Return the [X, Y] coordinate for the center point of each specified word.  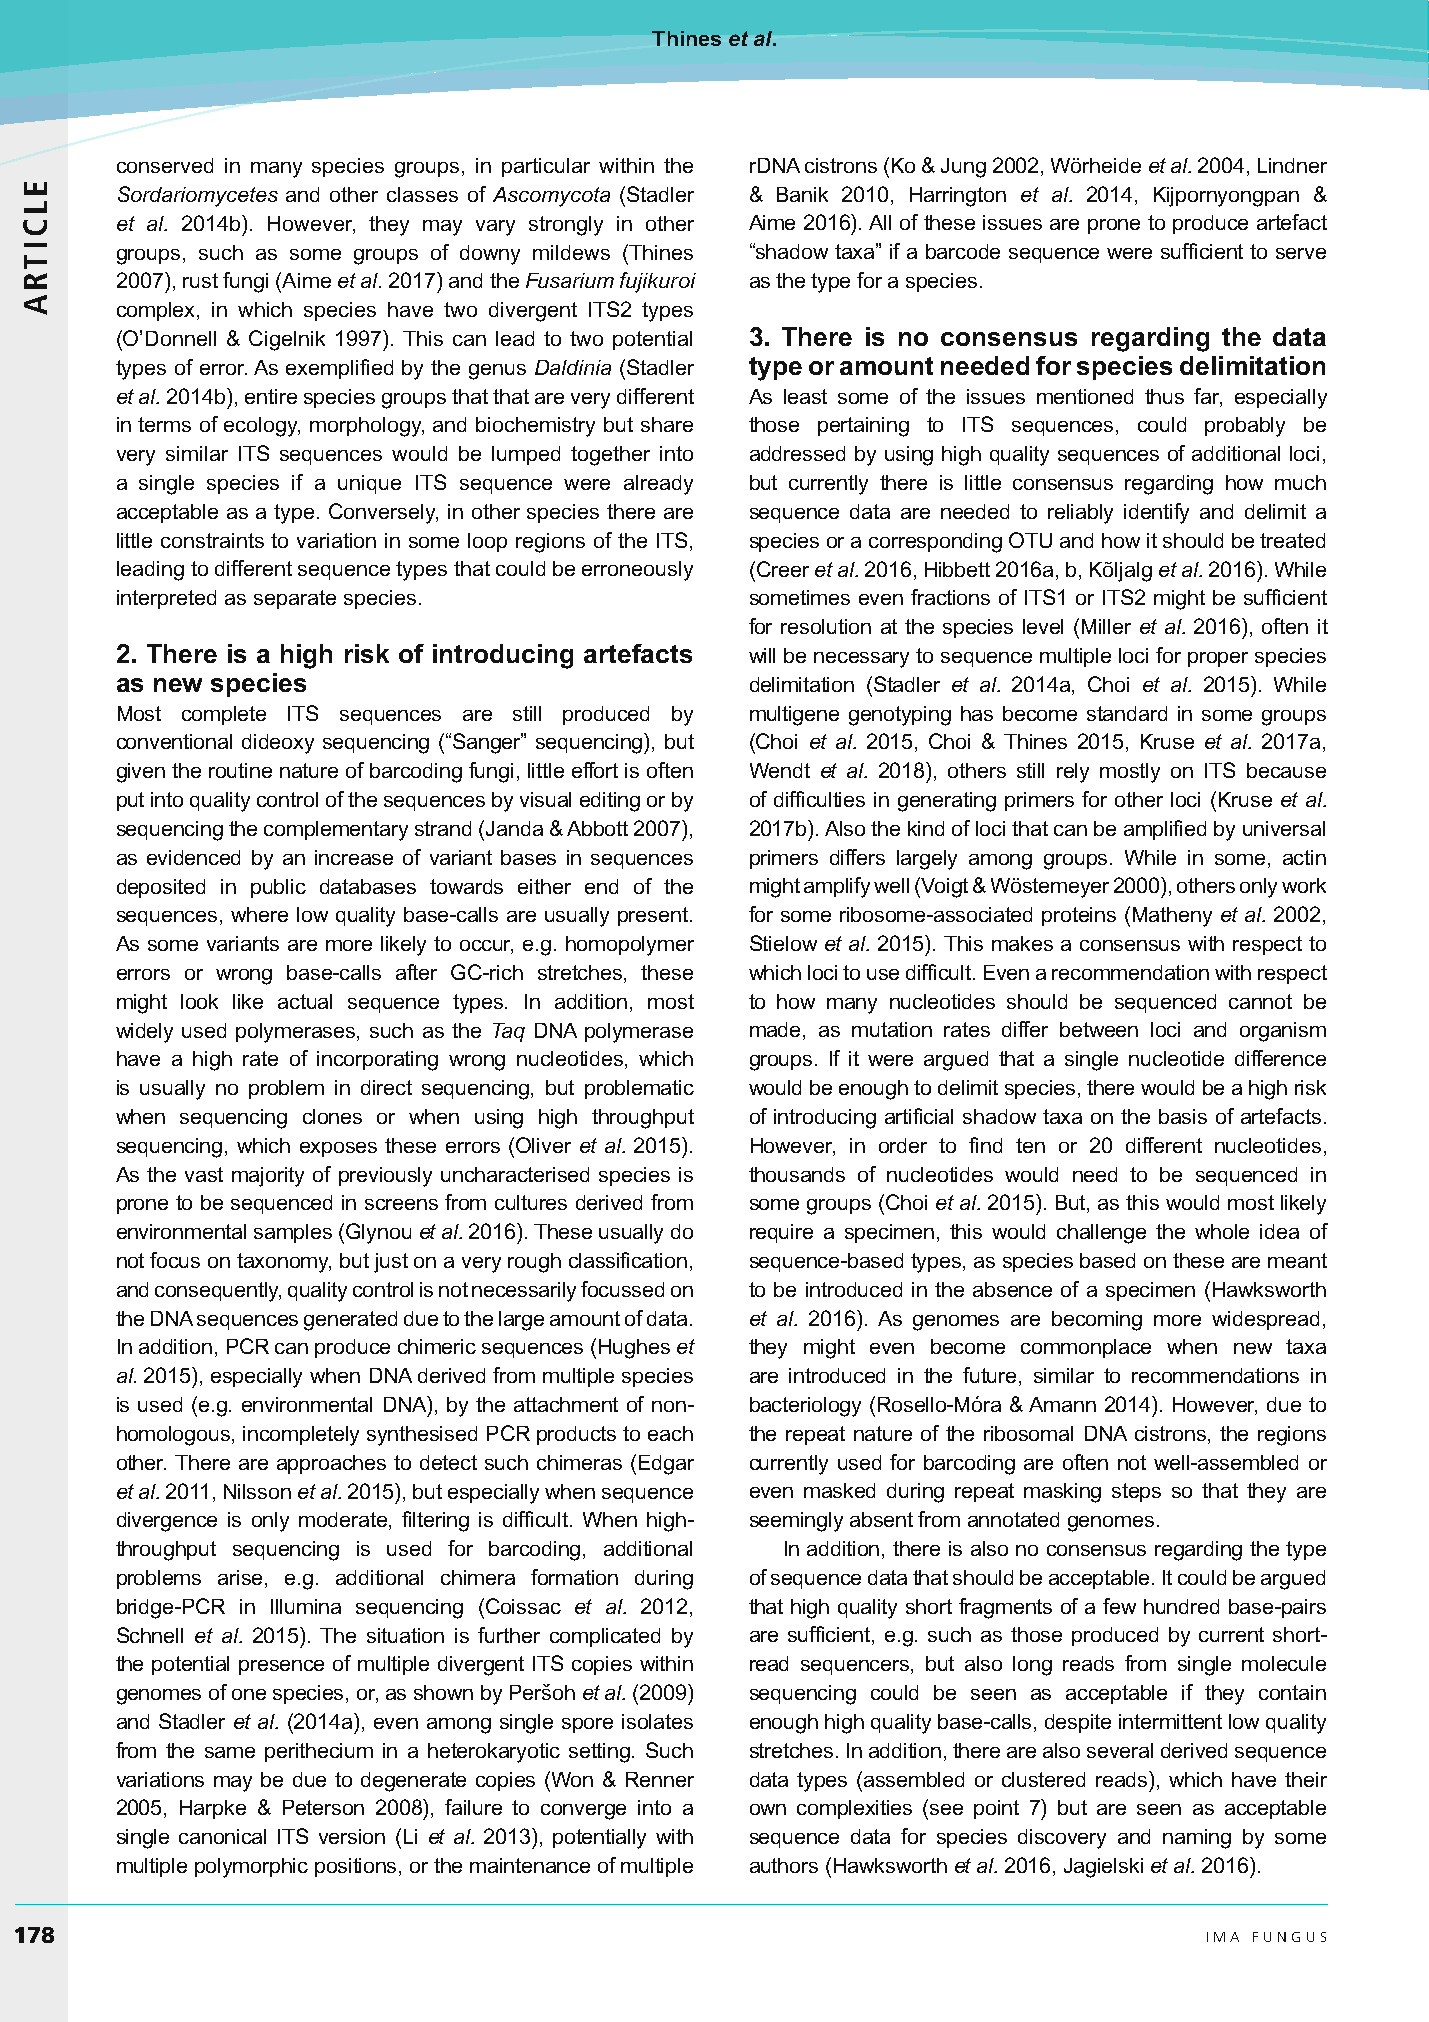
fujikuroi [658, 282]
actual [305, 1001]
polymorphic [251, 1868]
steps [1136, 1492]
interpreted [166, 599]
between [1099, 1029]
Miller [1106, 626]
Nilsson [257, 1491]
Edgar [666, 1465]
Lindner [1292, 165]
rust [200, 280]
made [777, 1031]
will [762, 655]
